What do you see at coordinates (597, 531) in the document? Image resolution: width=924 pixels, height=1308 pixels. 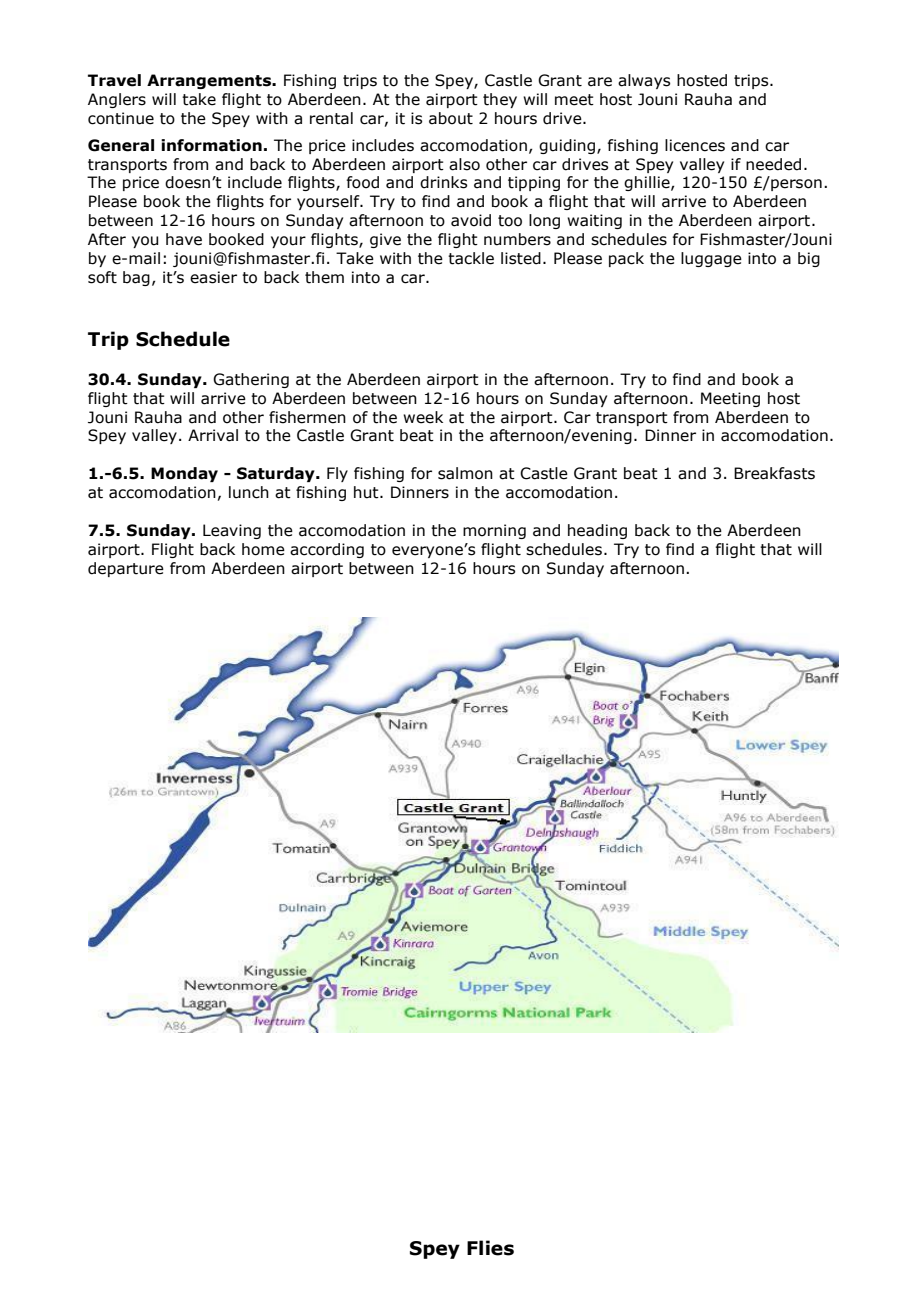 I see `heading` at bounding box center [597, 531].
